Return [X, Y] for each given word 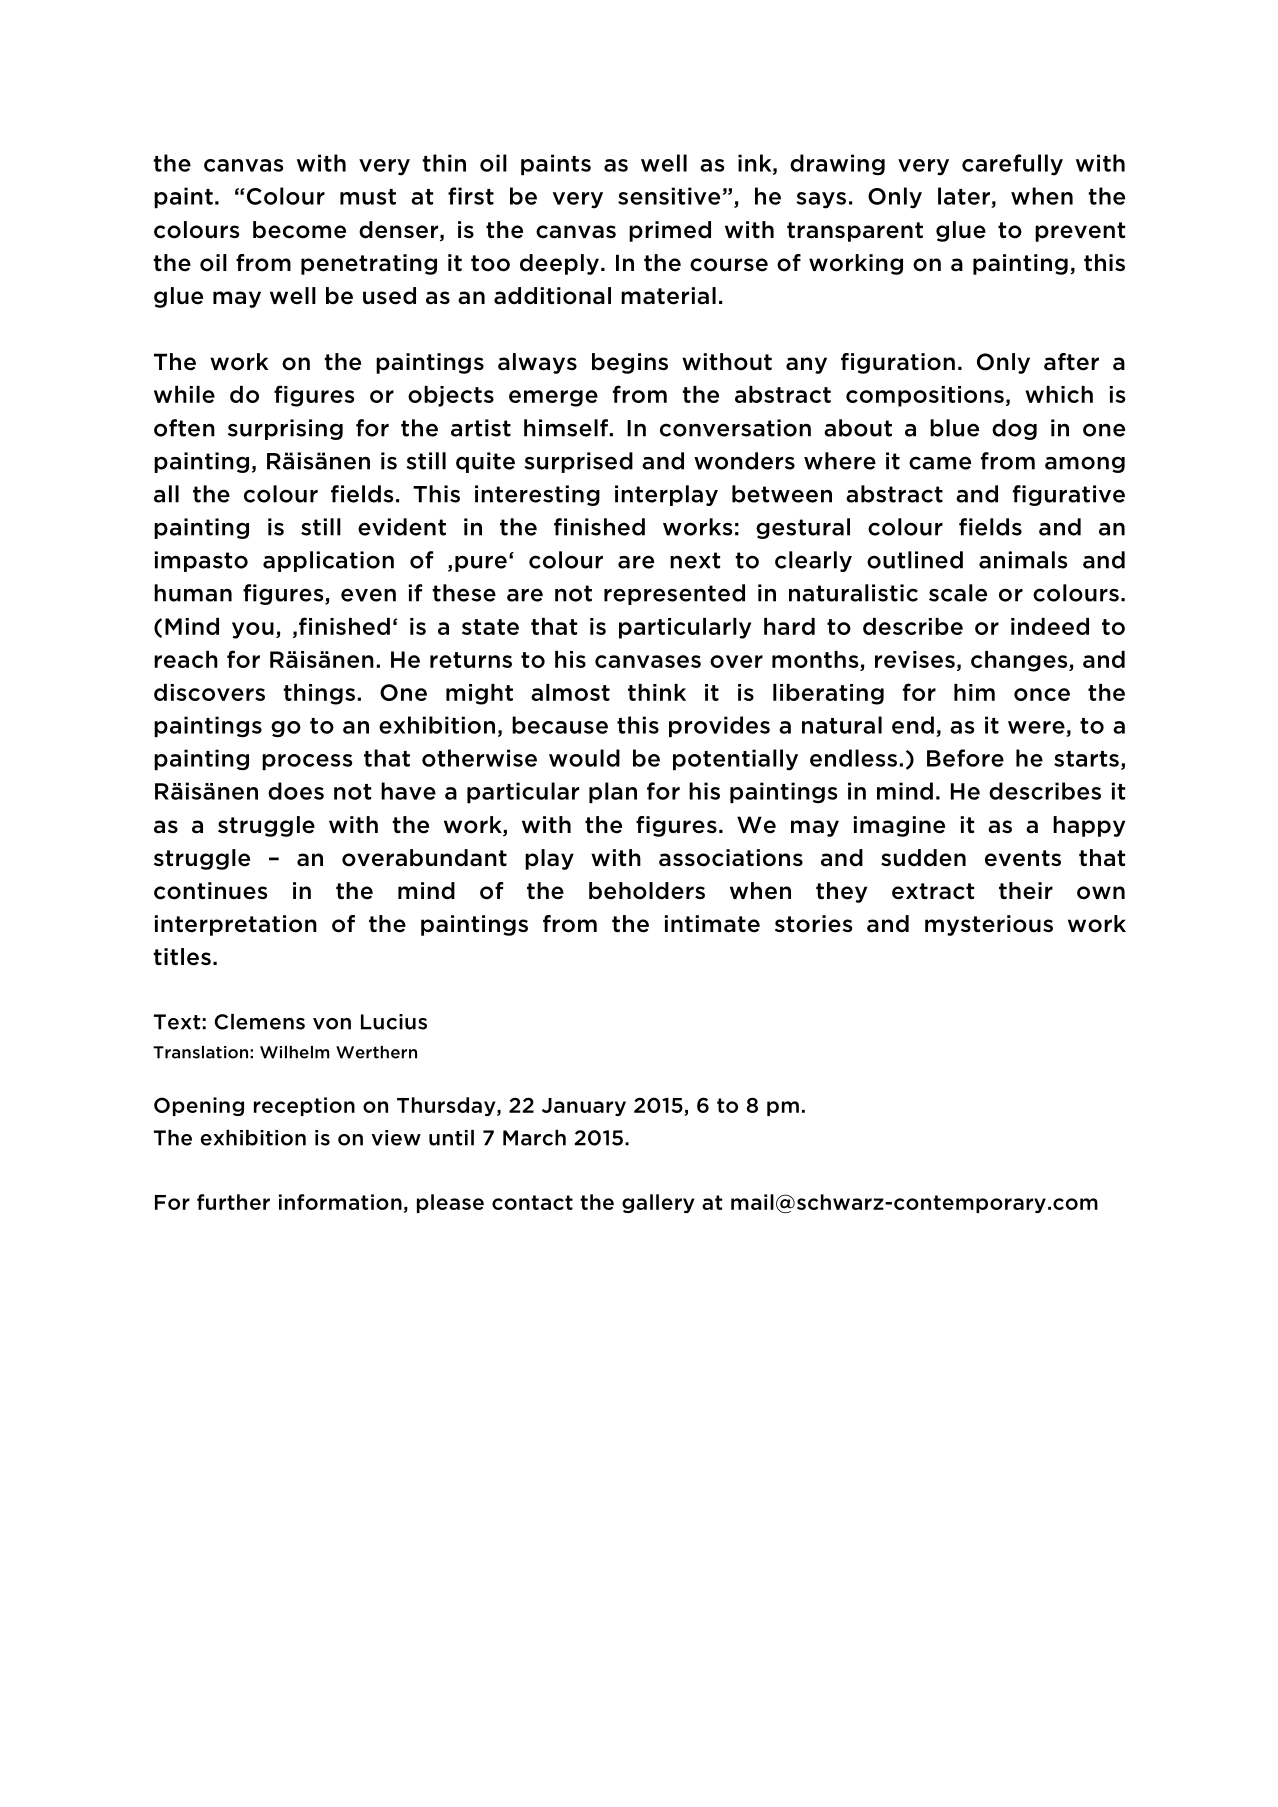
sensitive [669, 196]
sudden [923, 858]
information [340, 1202]
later [964, 196]
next [695, 560]
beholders [647, 891]
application [328, 561]
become [299, 230]
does [296, 791]
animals [1023, 560]
